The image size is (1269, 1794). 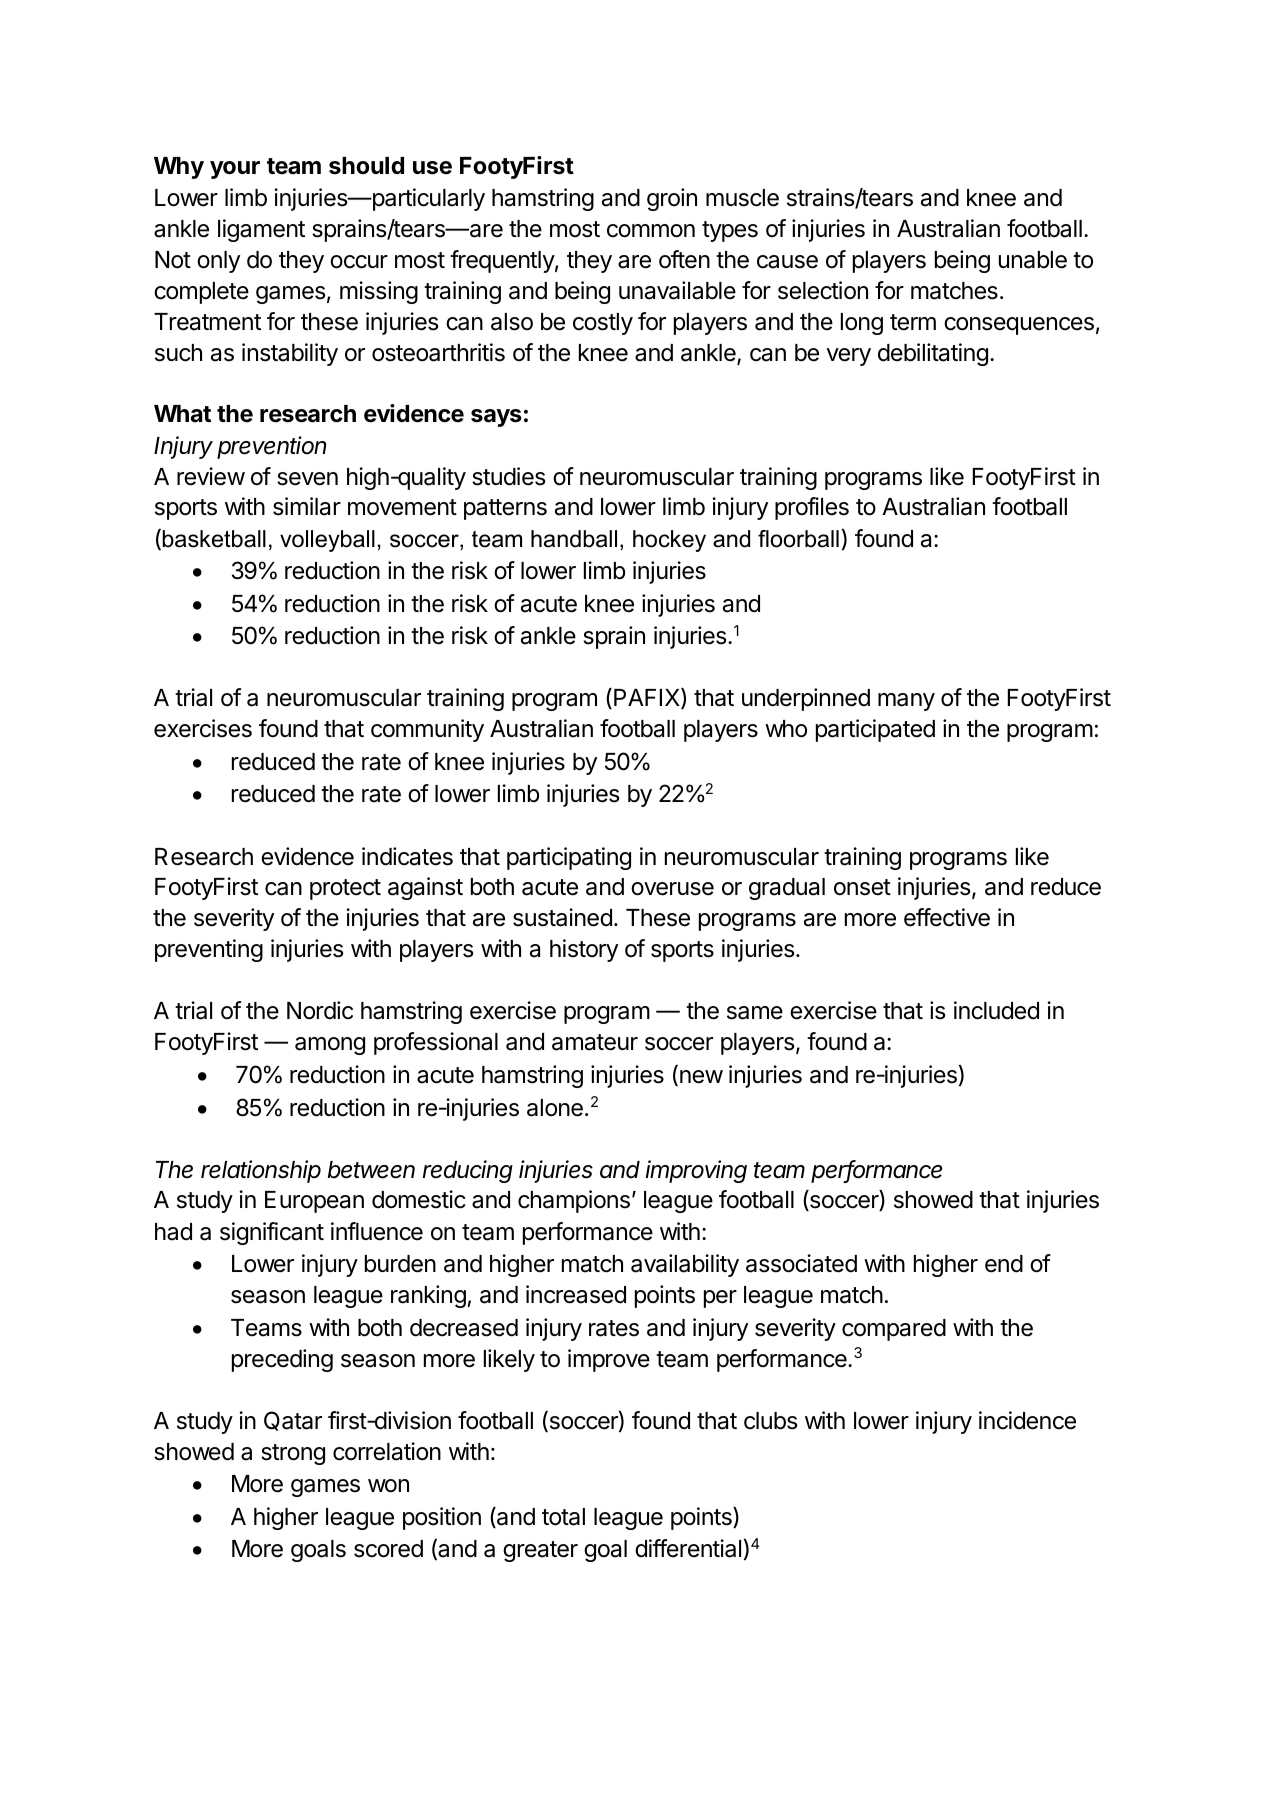 What do you see at coordinates (651, 231) in the document?
I see `common` at bounding box center [651, 231].
